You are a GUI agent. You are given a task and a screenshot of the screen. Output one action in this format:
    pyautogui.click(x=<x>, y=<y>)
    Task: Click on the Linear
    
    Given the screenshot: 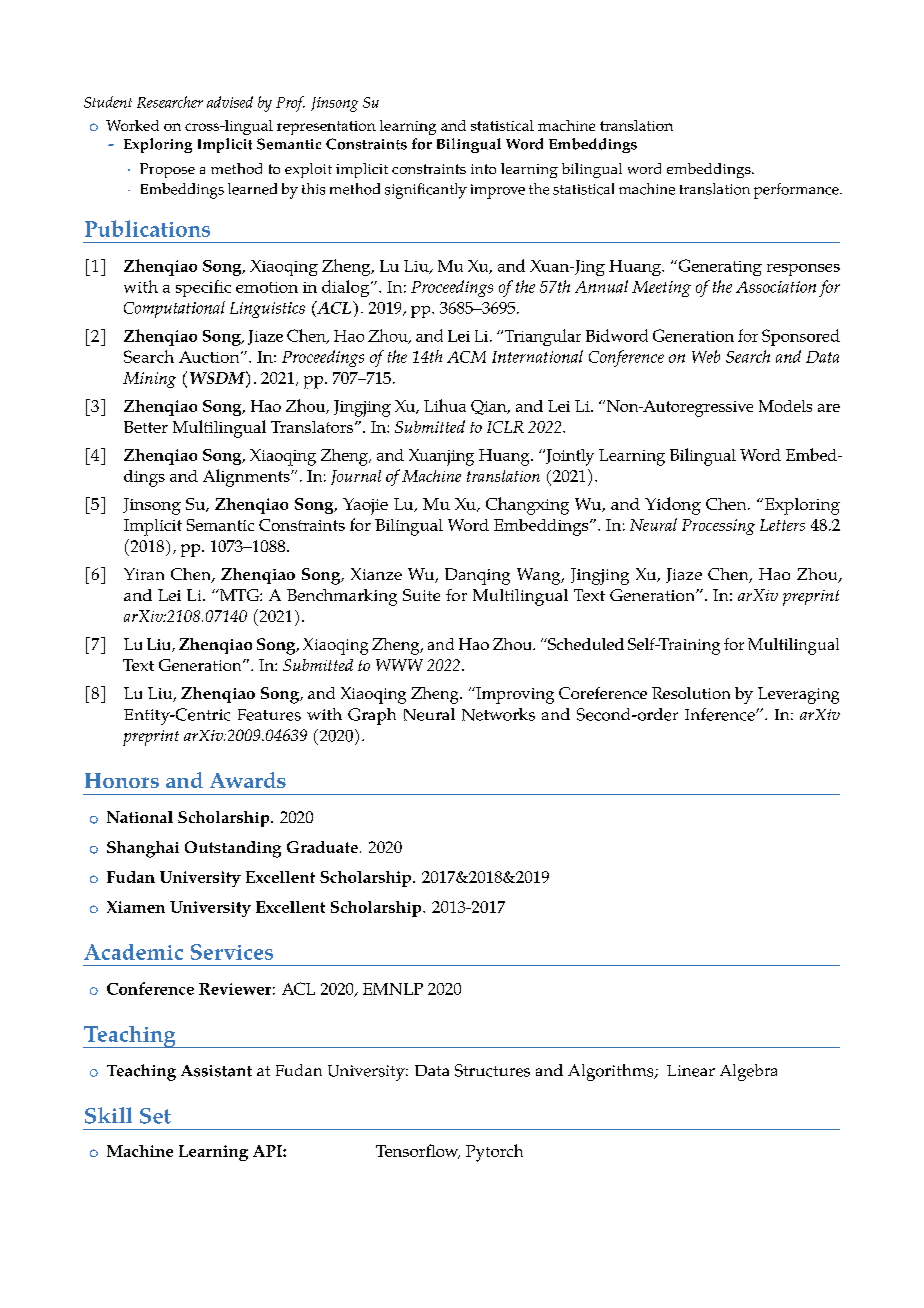 What is the action you would take?
    pyautogui.click(x=691, y=1071)
